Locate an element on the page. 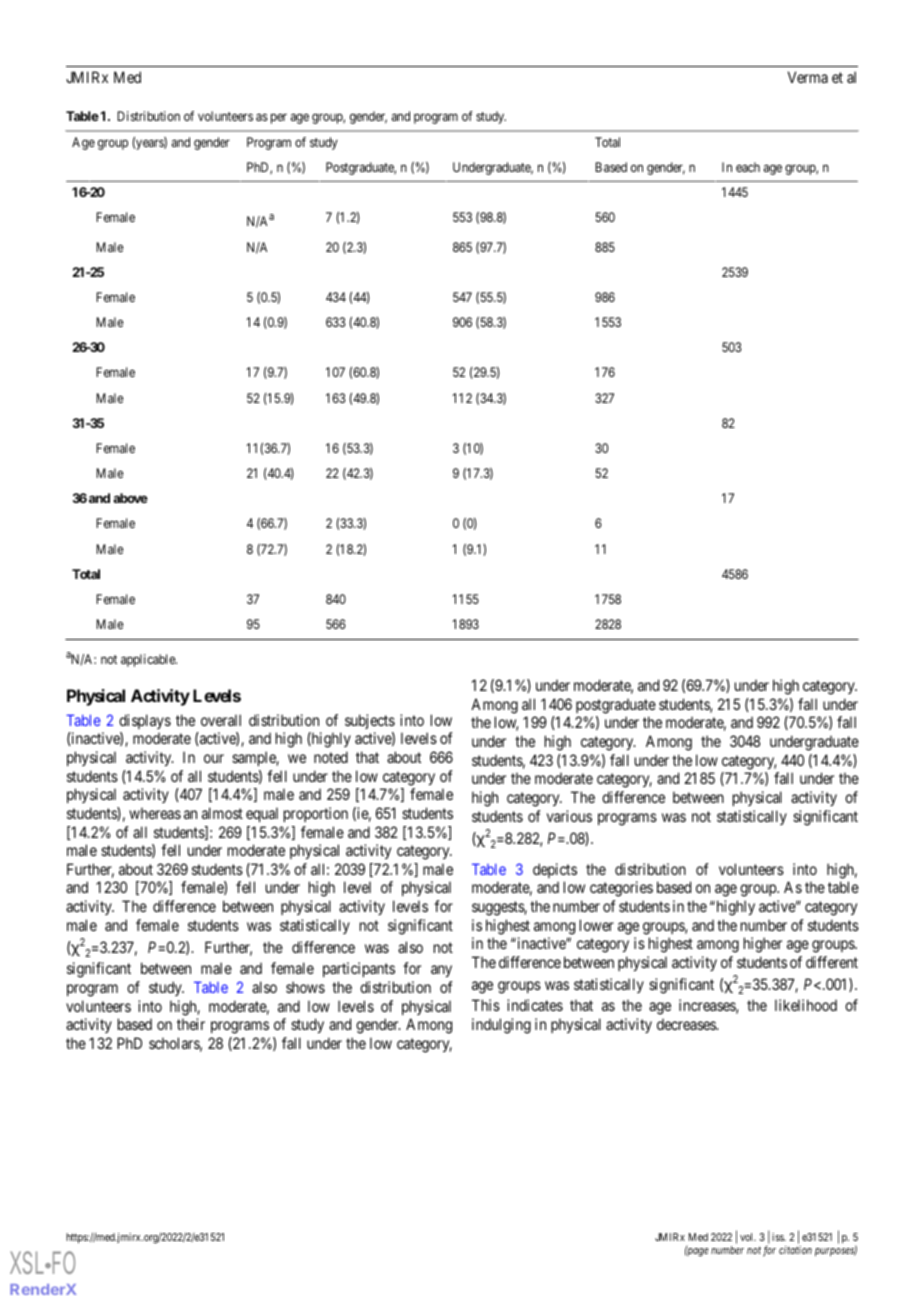  iss is located at coordinates (779, 1237).
